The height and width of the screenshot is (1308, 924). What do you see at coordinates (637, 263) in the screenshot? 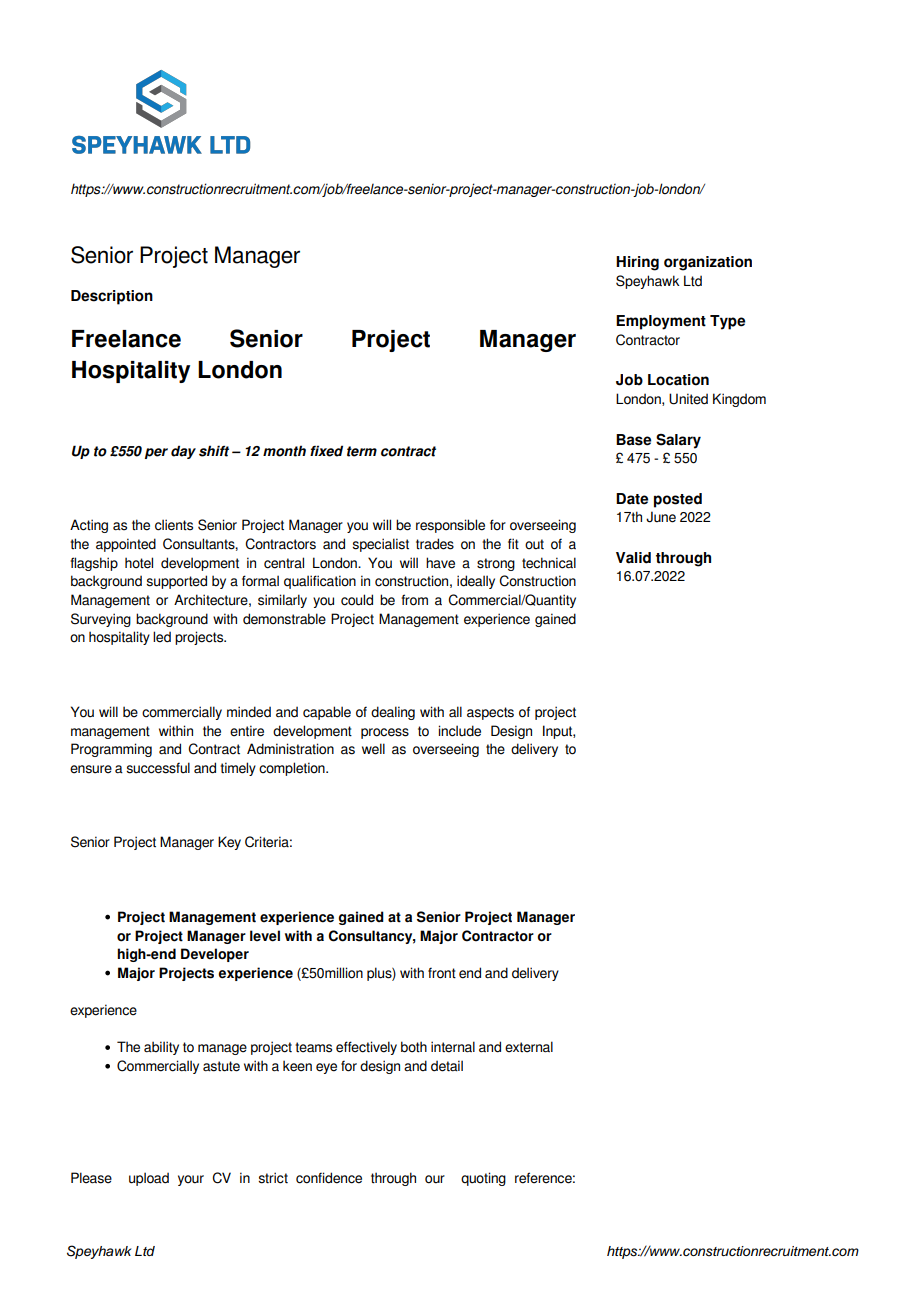
I see `Hiring` at bounding box center [637, 263].
